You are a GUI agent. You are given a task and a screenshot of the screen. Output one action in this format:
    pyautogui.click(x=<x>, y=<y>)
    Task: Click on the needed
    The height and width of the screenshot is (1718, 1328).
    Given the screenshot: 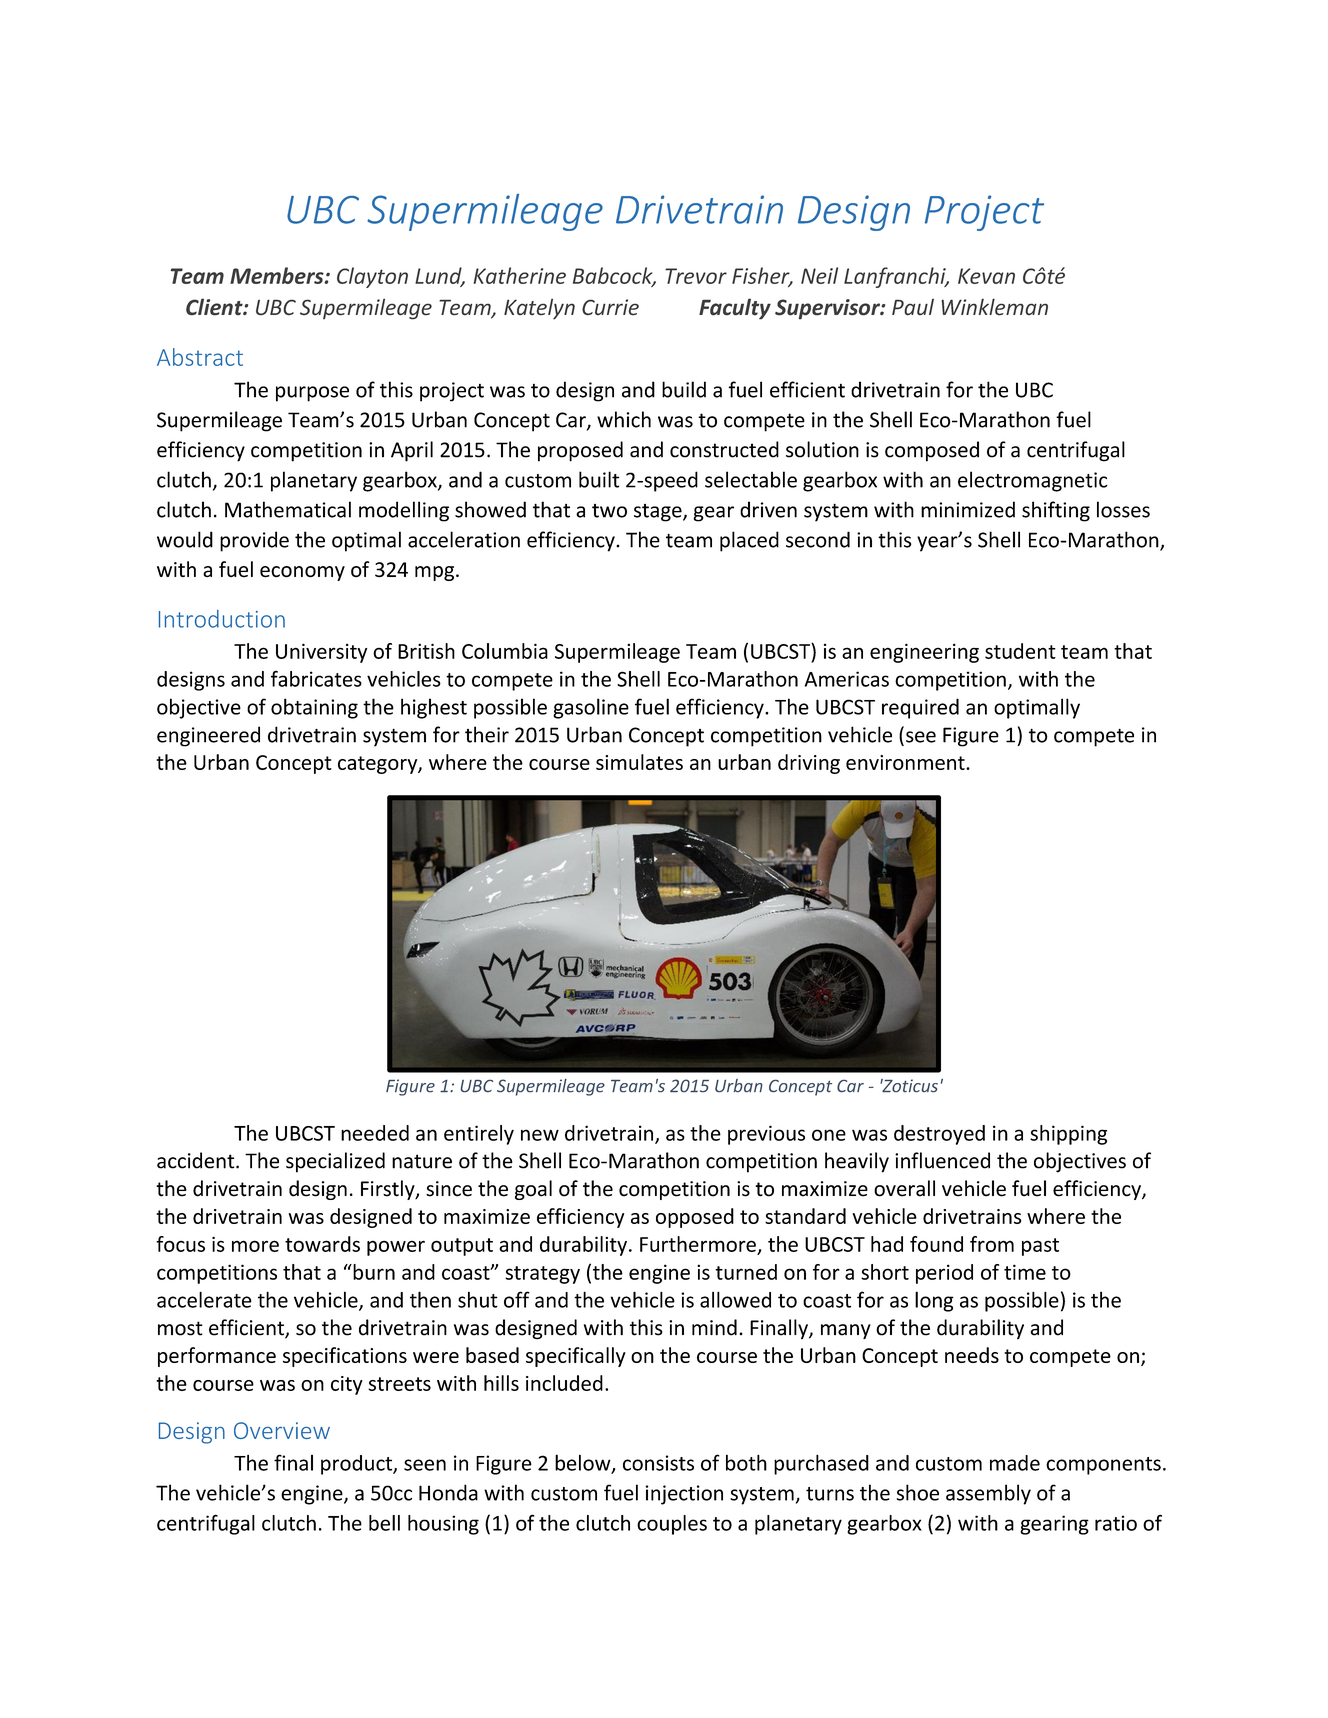 What is the action you would take?
    pyautogui.click(x=375, y=1133)
